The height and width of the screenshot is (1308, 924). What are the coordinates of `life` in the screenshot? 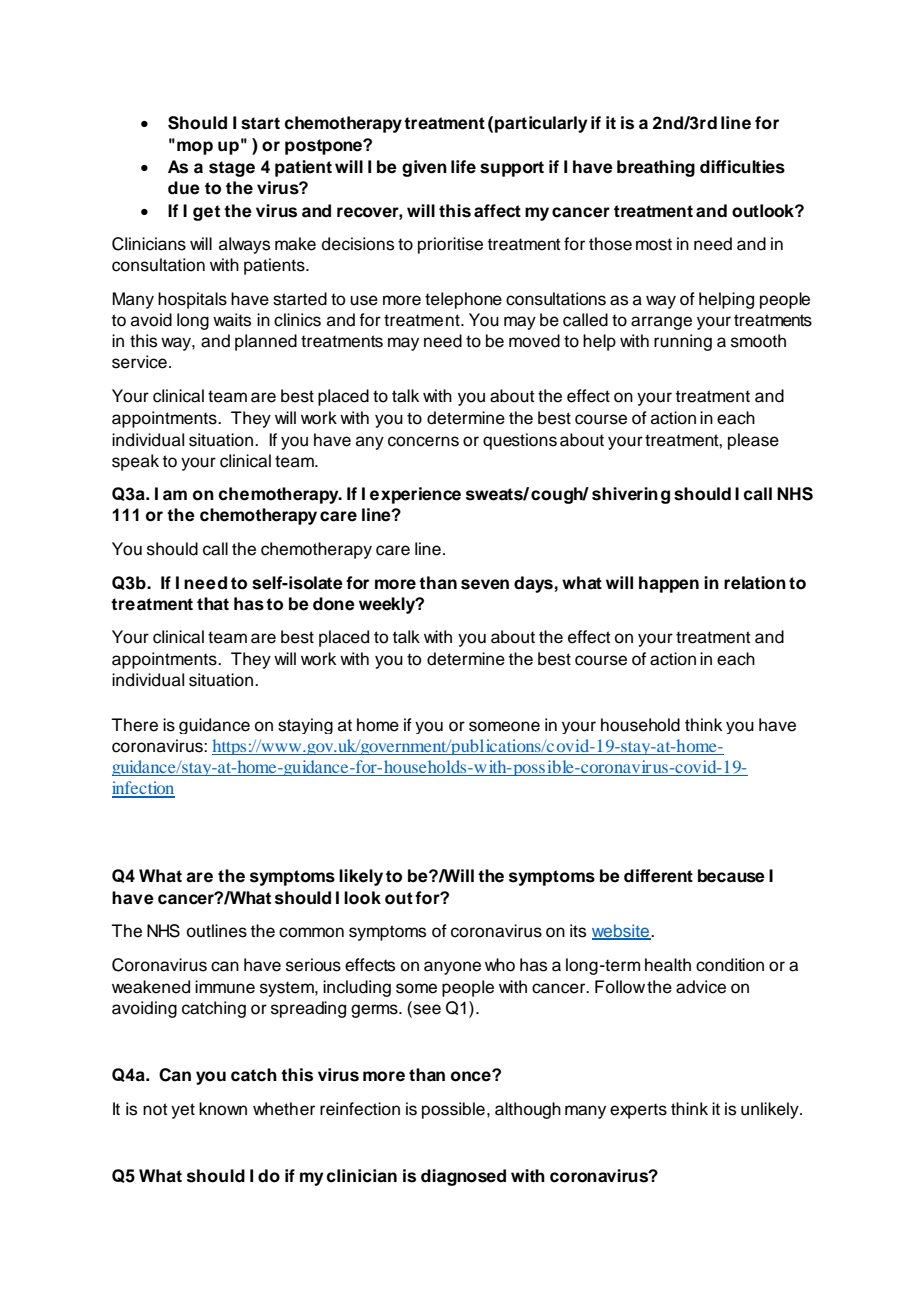 It's located at (463, 167).
